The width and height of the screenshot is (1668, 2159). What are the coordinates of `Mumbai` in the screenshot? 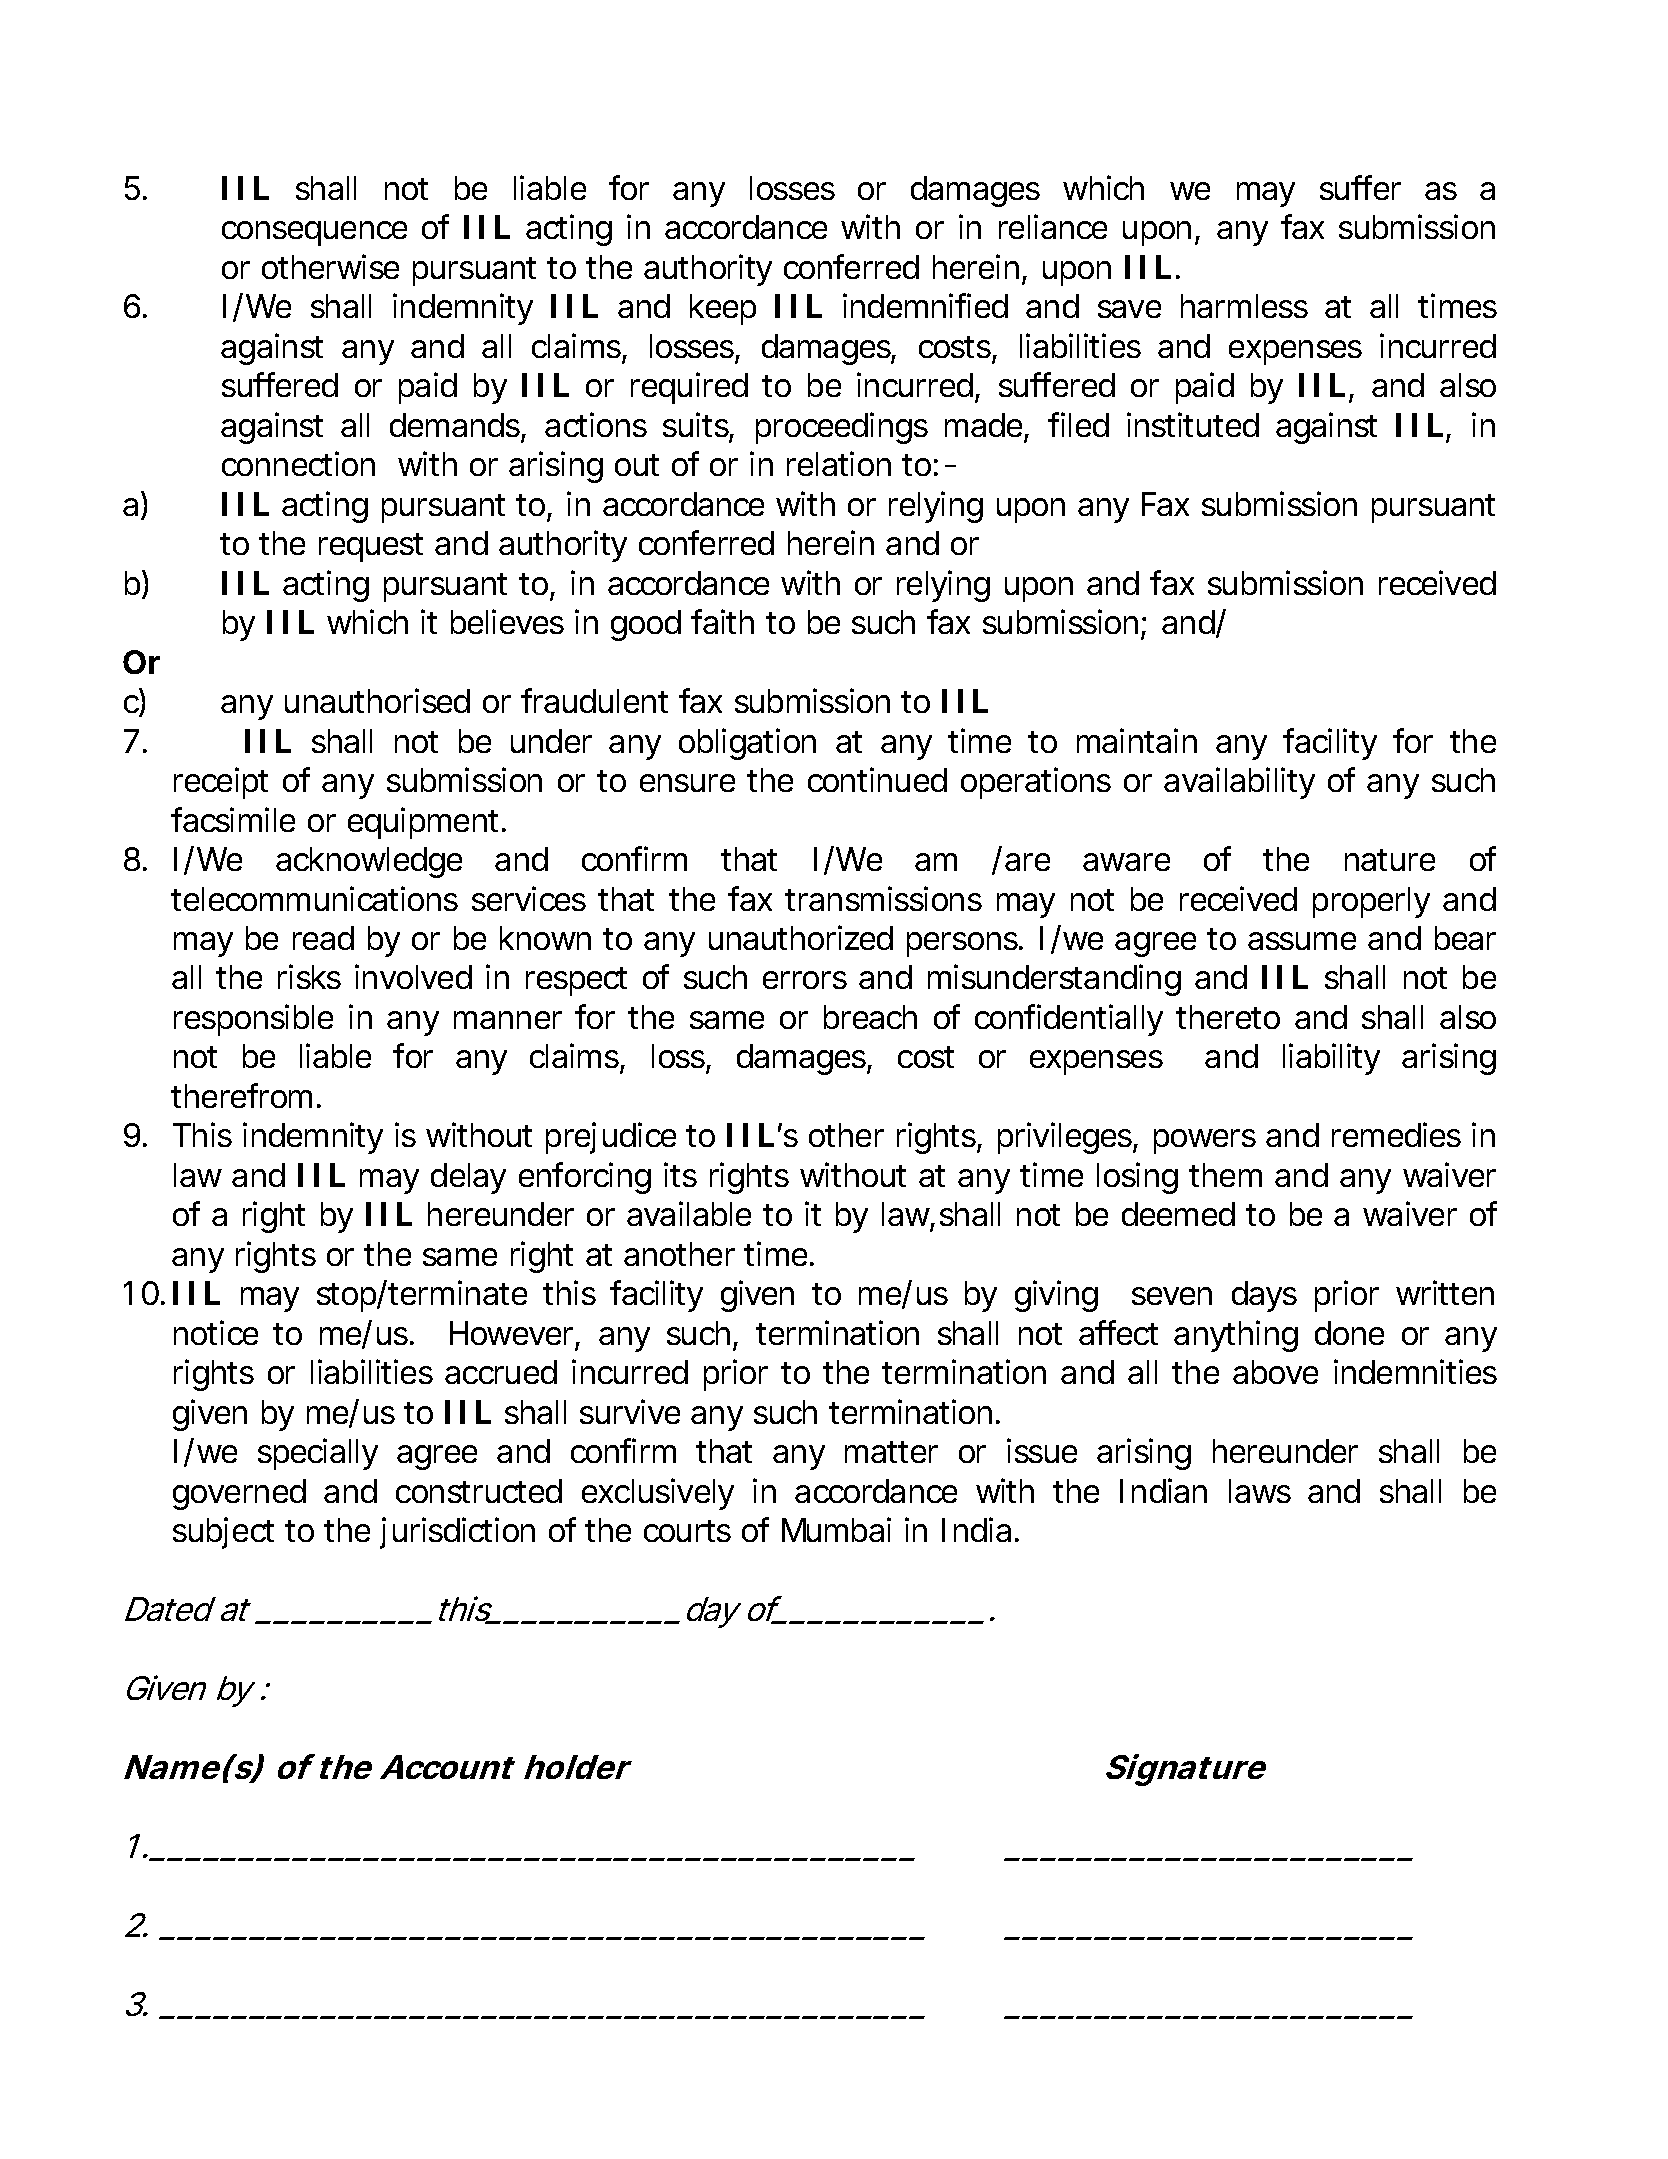 It's located at (836, 1529).
